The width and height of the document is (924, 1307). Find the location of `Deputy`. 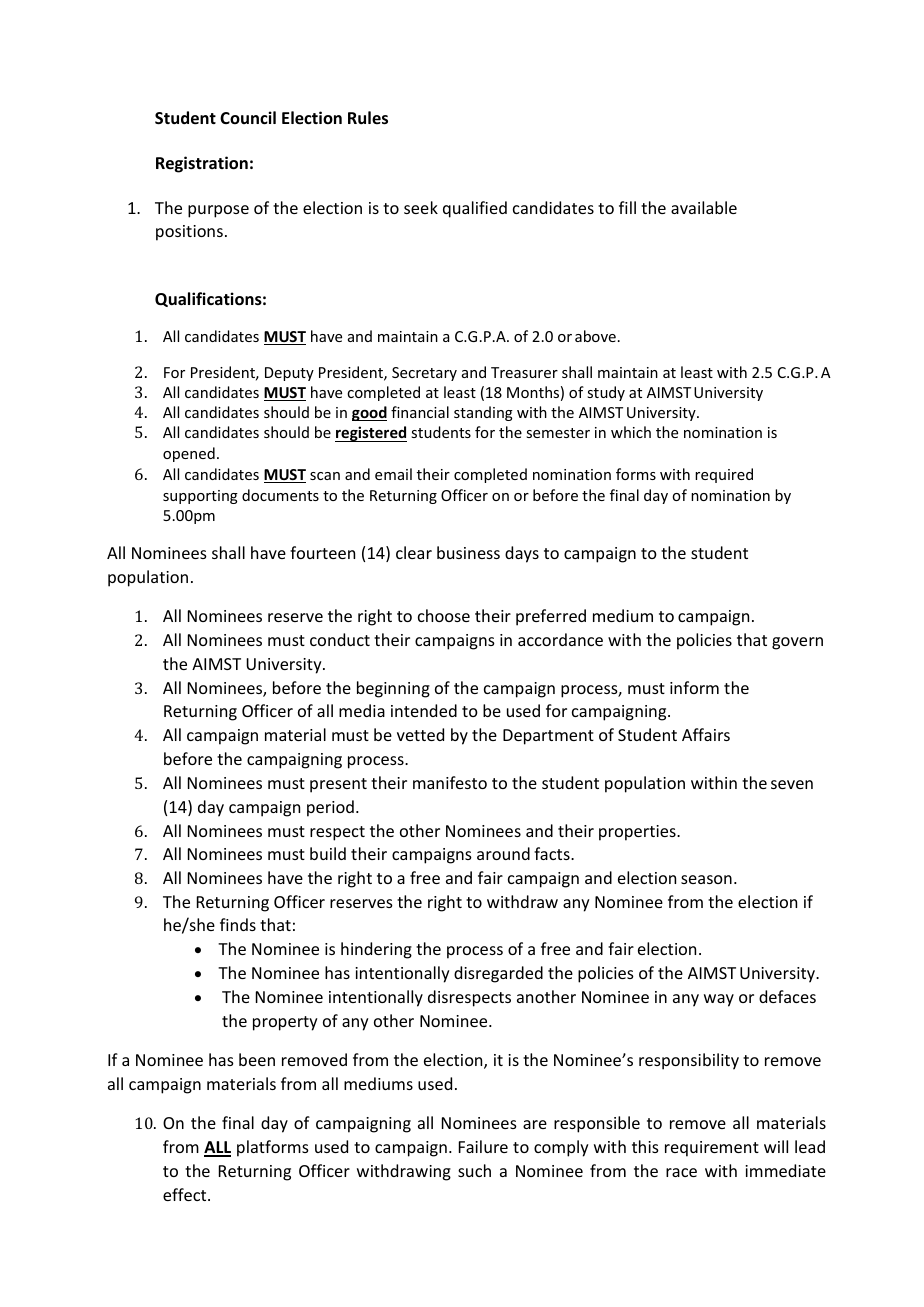

Deputy is located at coordinates (289, 374).
